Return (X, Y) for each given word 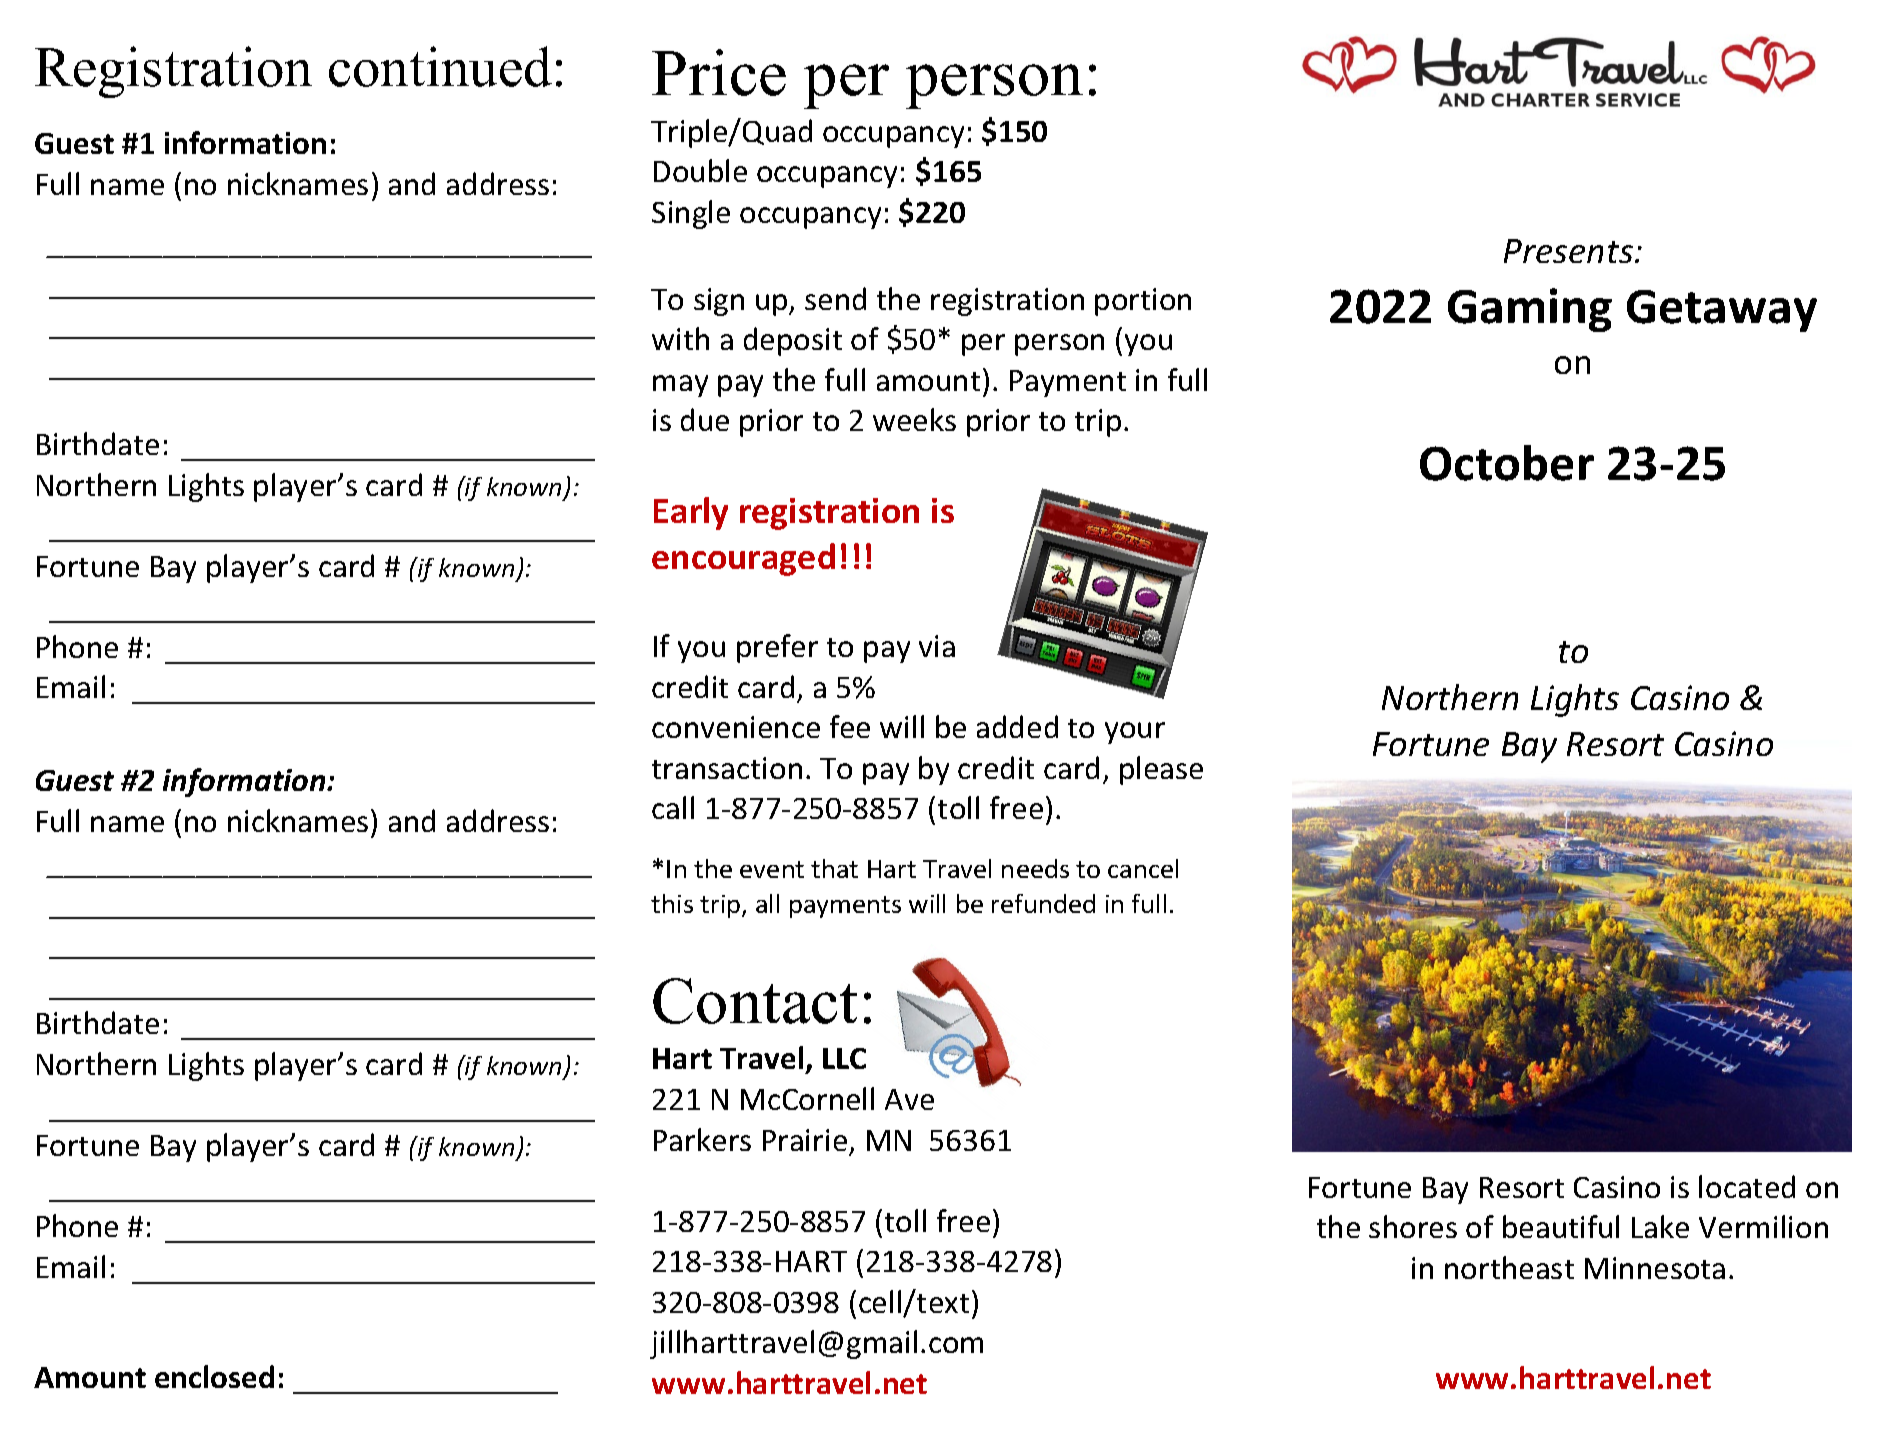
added (1017, 726)
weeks (914, 419)
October (1507, 463)
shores (1413, 1226)
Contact (755, 1001)
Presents (1568, 251)
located (1747, 1186)
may (680, 386)
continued (440, 66)
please (1161, 770)
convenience (736, 727)
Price (719, 72)
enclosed (214, 1376)
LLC (844, 1058)
